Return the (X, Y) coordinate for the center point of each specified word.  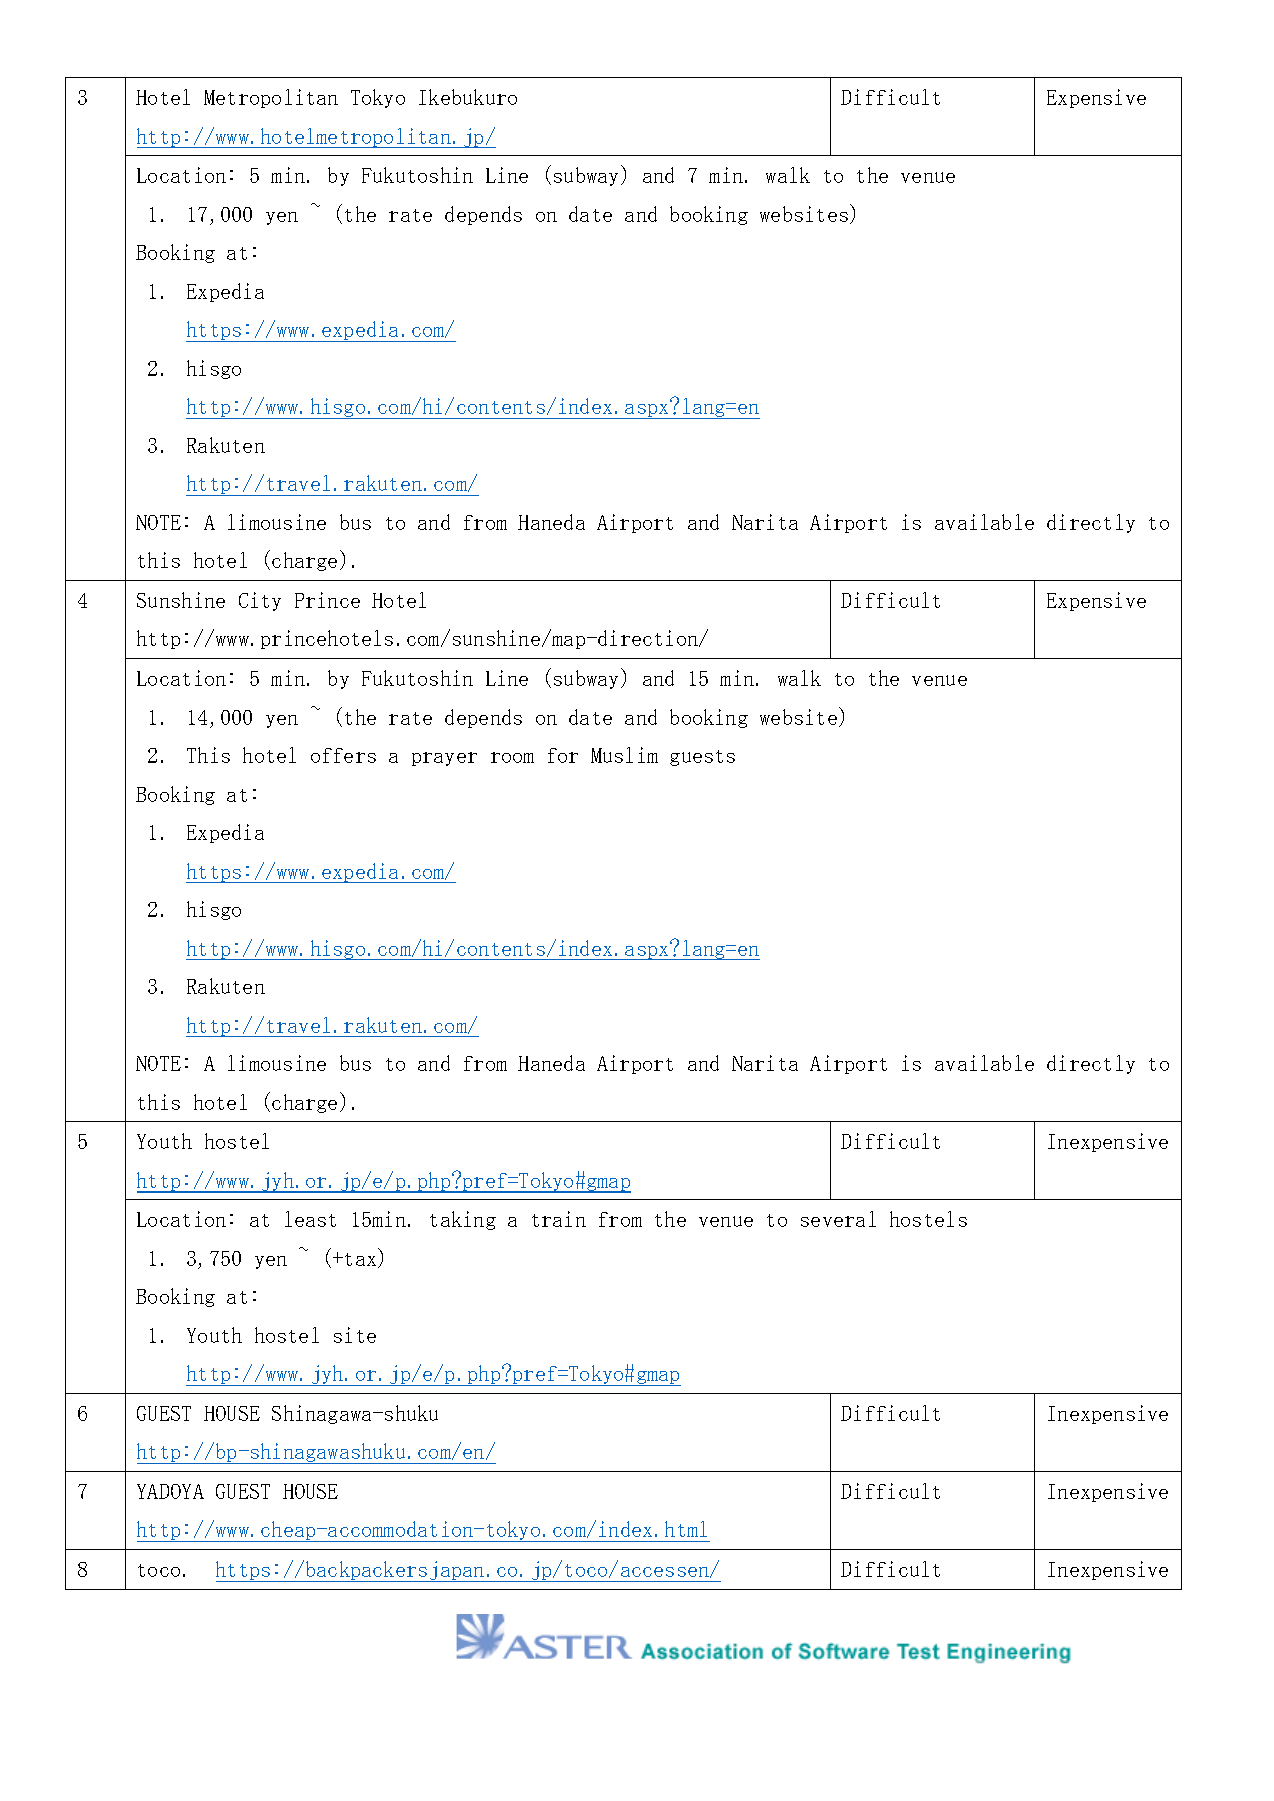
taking (463, 1220)
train (559, 1219)
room (512, 757)
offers (343, 755)
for (563, 755)
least (310, 1219)
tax (362, 1260)
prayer (444, 759)
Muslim (624, 755)
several (838, 1219)
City (260, 601)
